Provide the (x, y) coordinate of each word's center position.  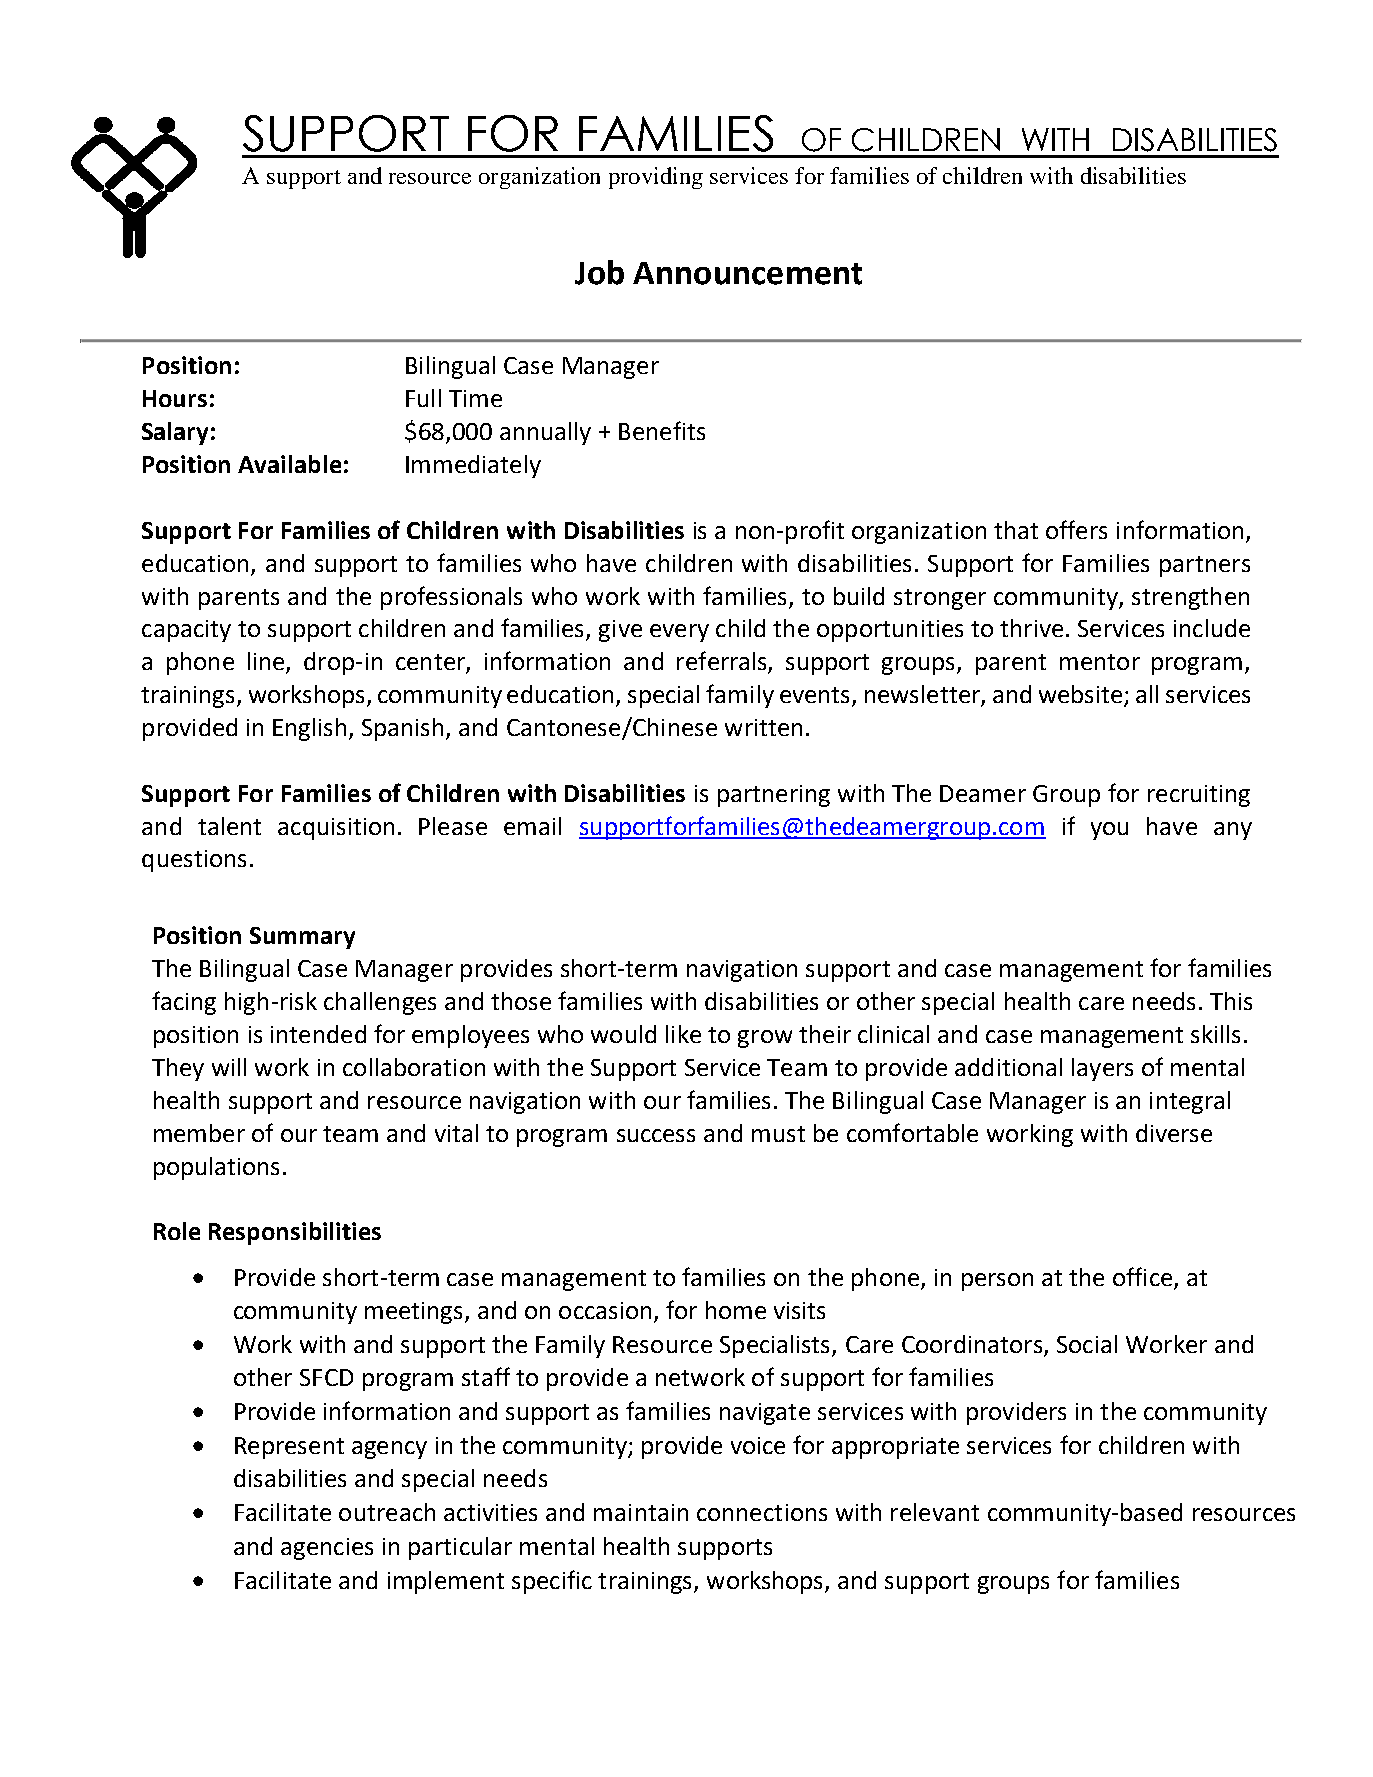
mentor (1100, 662)
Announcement (747, 273)
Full (423, 398)
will (229, 1067)
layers (1102, 1069)
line (267, 662)
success (656, 1135)
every (679, 633)
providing (656, 178)
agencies (327, 1549)
